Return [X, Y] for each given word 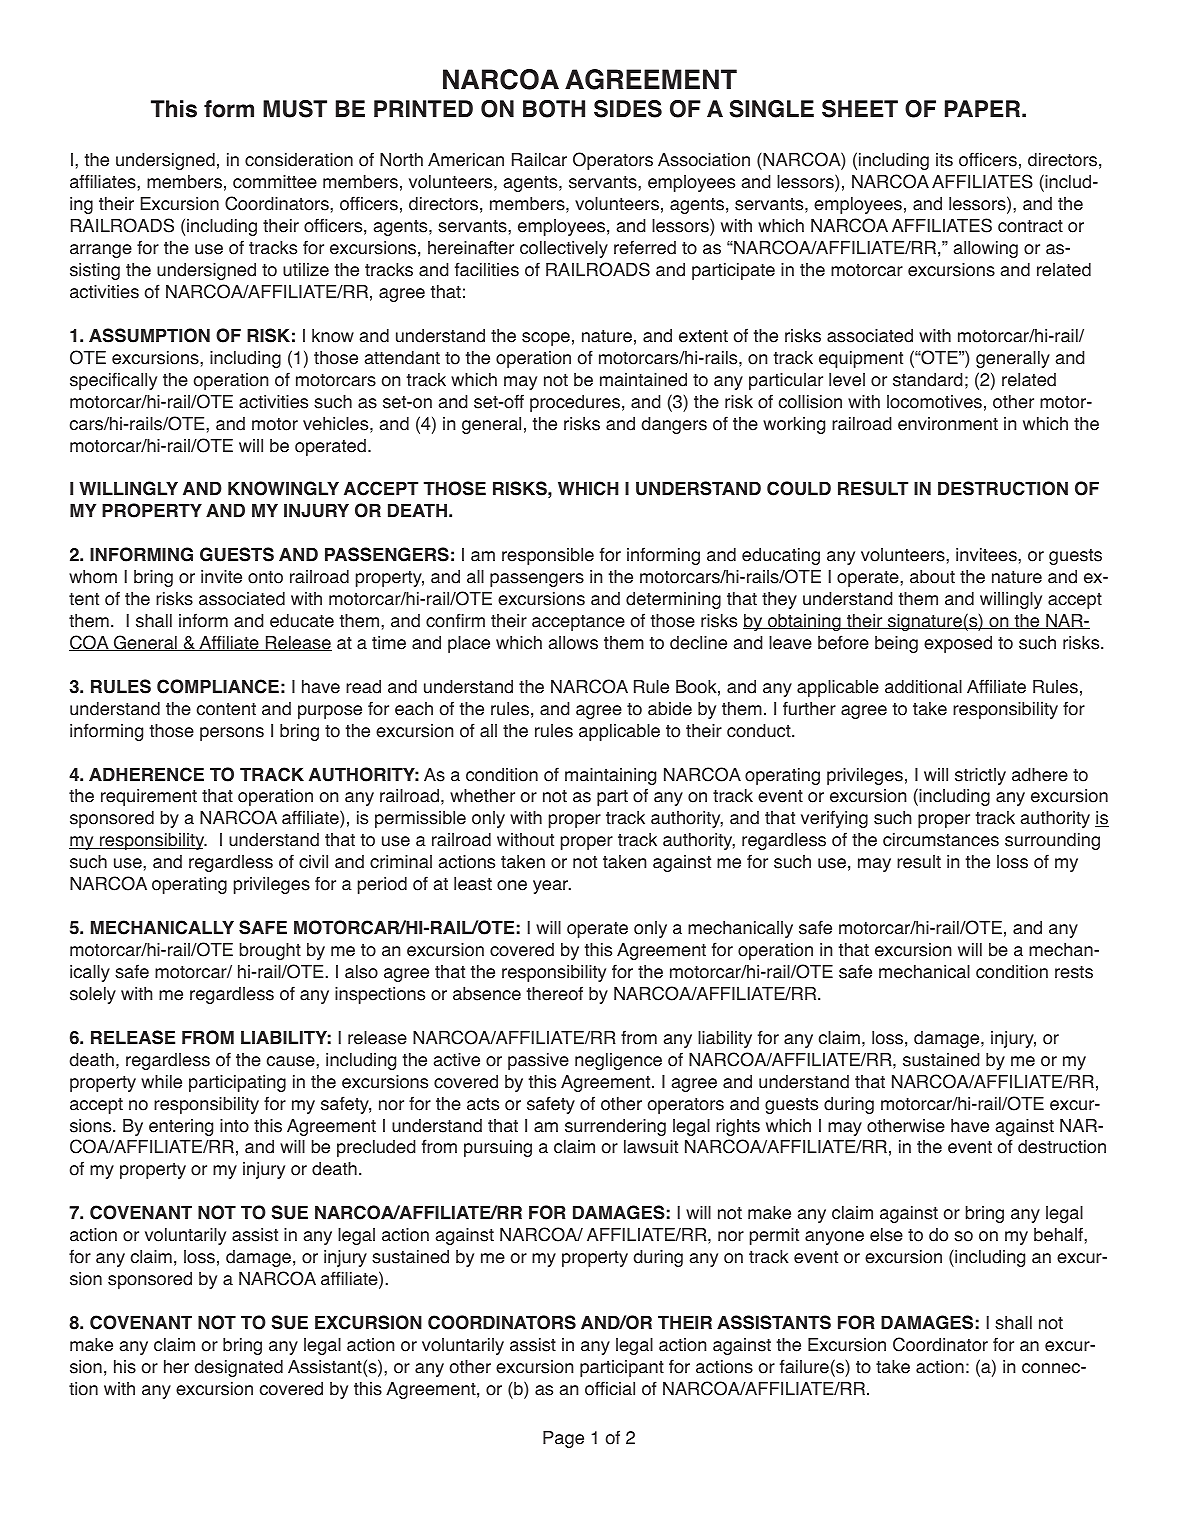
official [610, 1388]
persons [232, 734]
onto [265, 577]
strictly [980, 776]
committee [275, 182]
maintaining [610, 776]
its [944, 160]
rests [1074, 972]
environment [948, 424]
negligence [618, 1061]
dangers [674, 425]
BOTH [554, 109]
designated [239, 1368]
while [161, 1082]
